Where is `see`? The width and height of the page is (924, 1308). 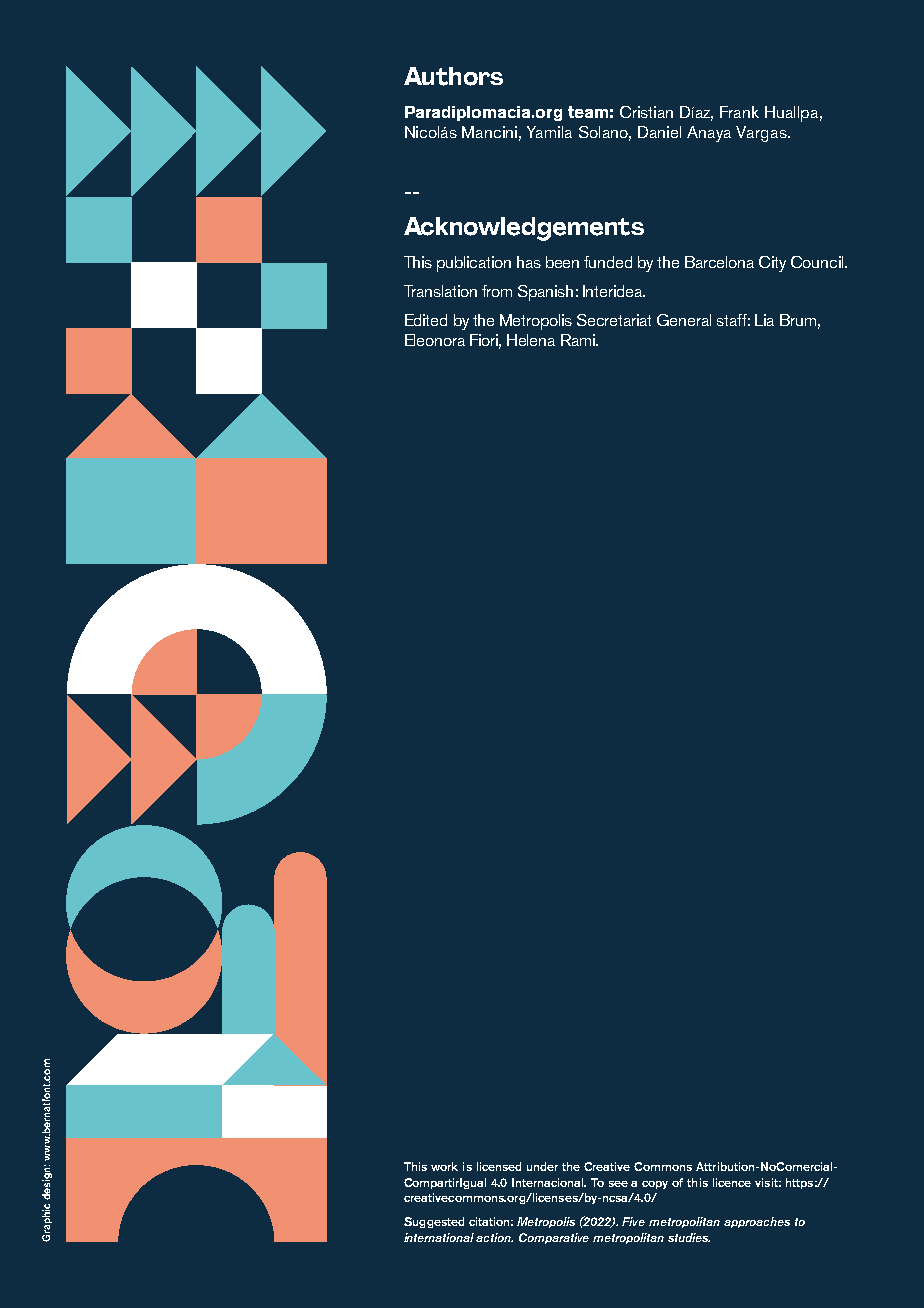 see is located at coordinates (618, 1184).
